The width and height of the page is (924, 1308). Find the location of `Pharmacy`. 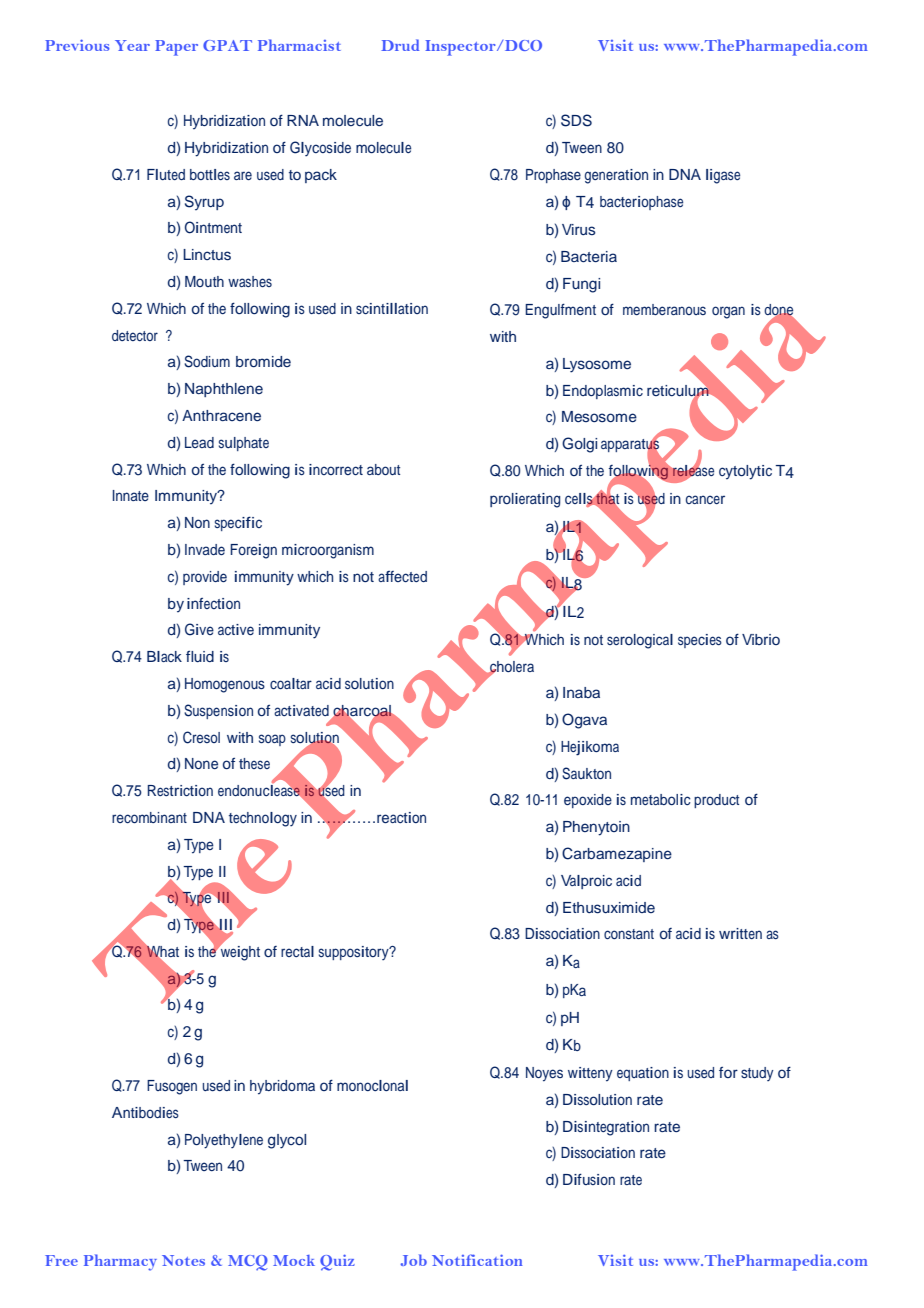

Pharmacy is located at coordinates (120, 1262).
